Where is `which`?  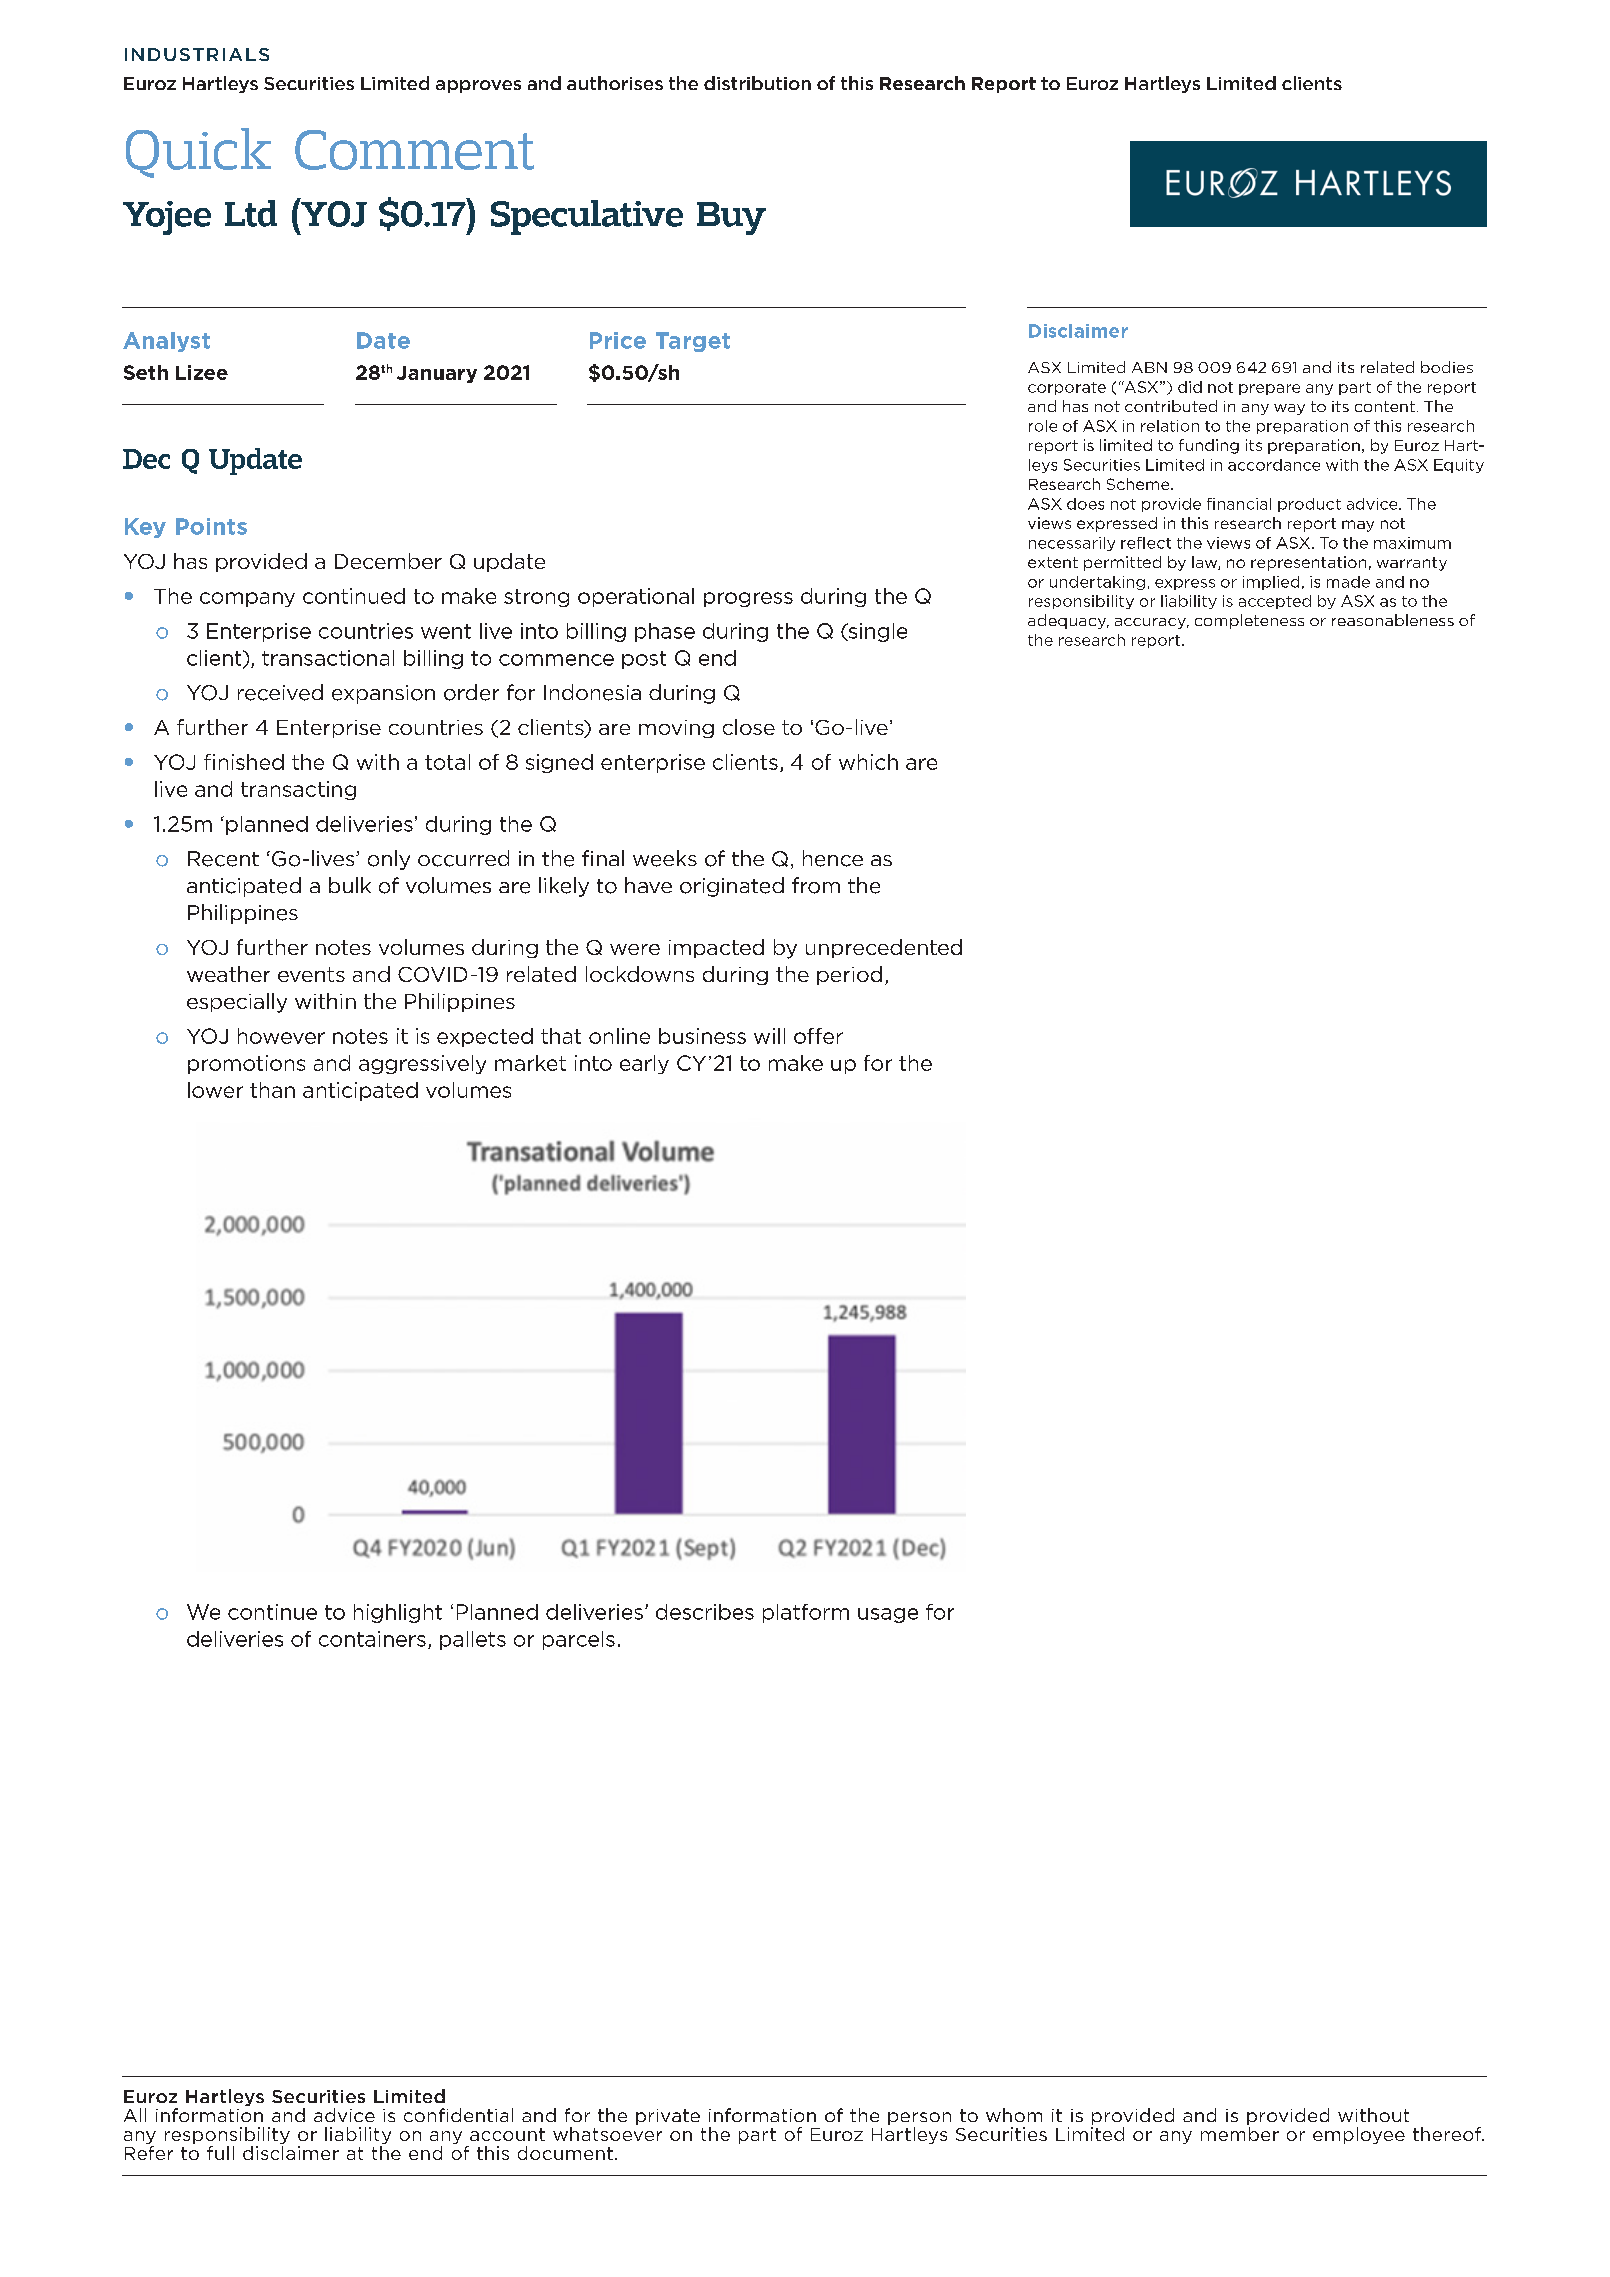 which is located at coordinates (868, 762).
